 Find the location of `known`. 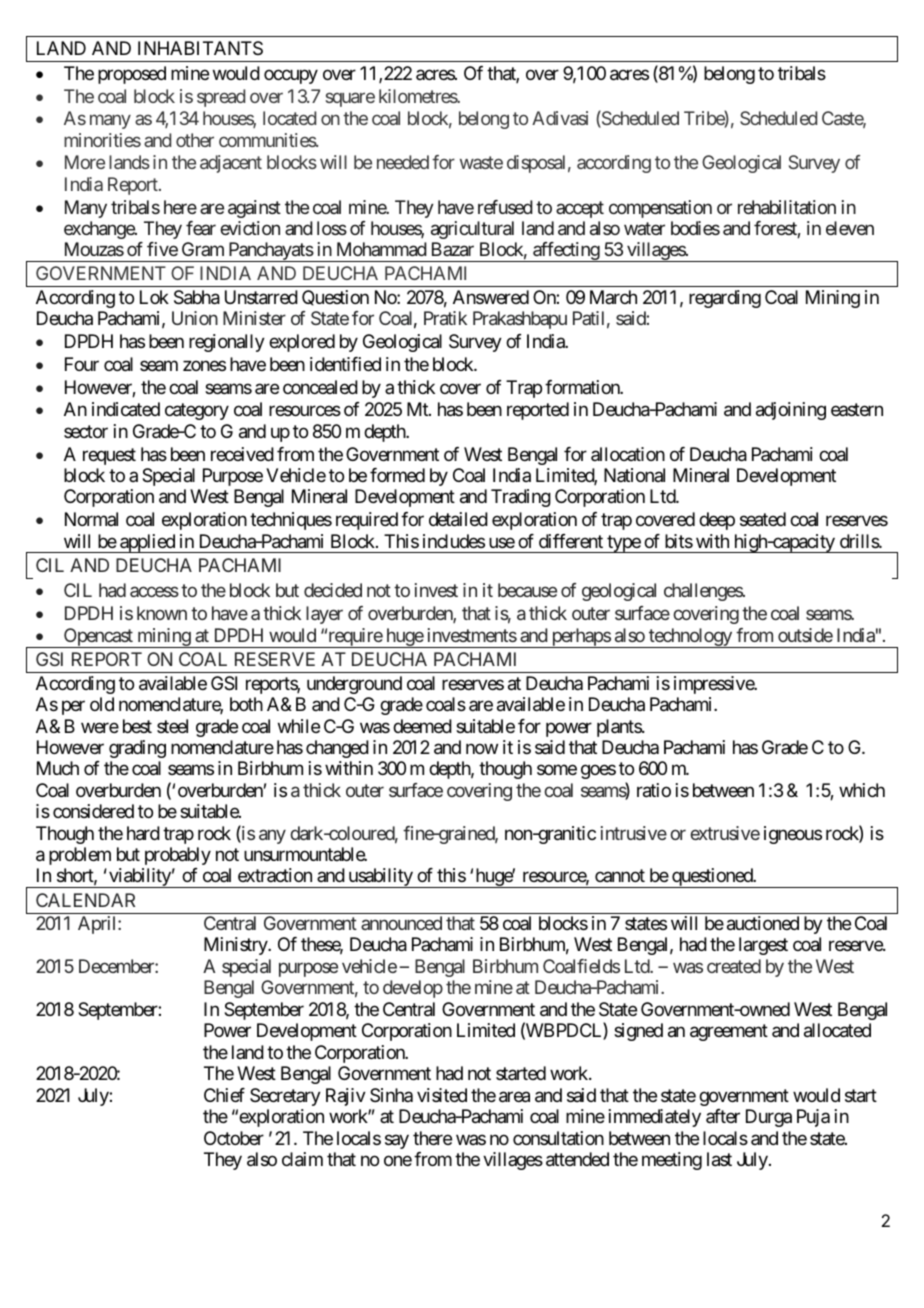

known is located at coordinates (162, 613).
